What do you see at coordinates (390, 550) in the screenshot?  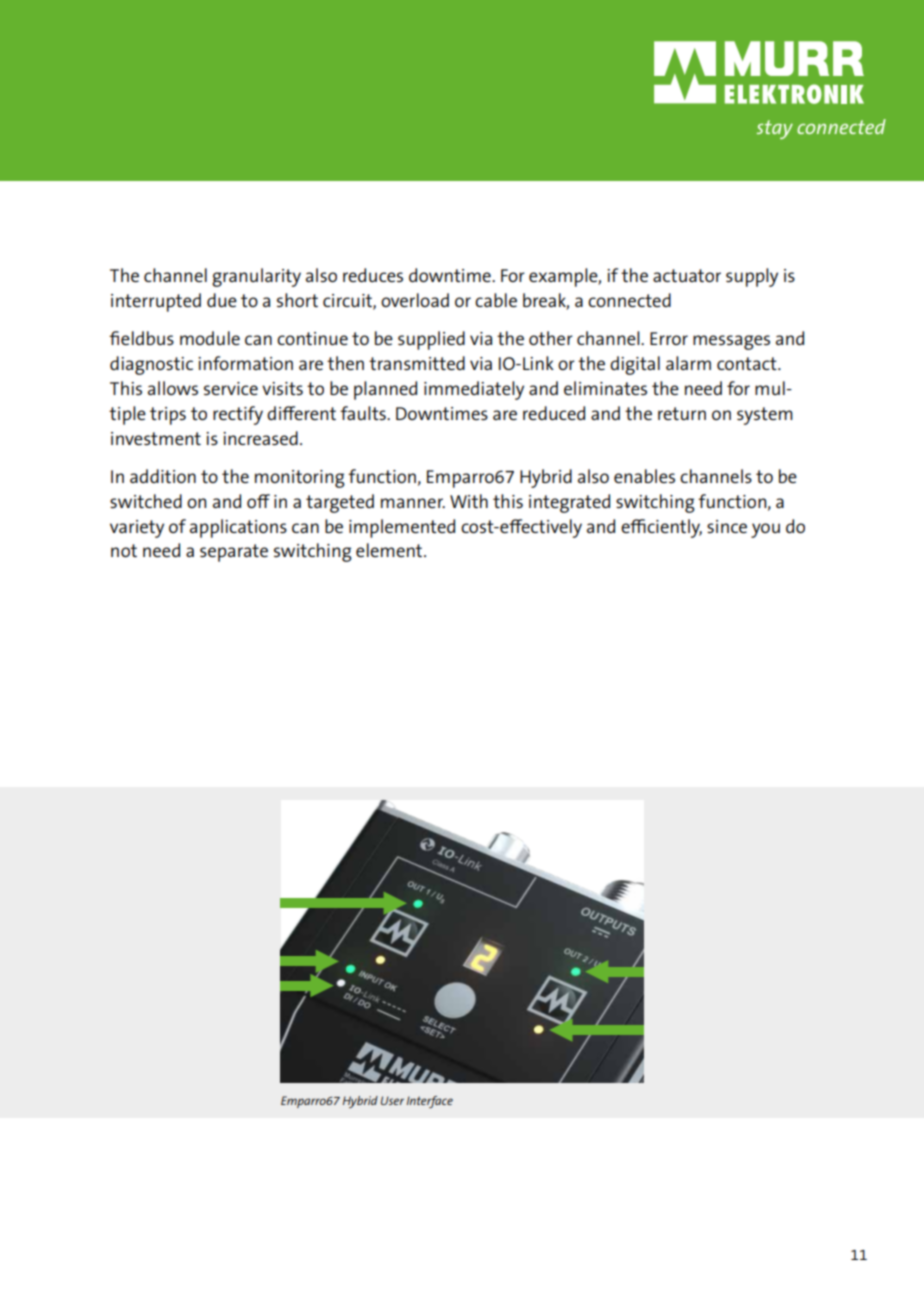 I see `element` at bounding box center [390, 550].
